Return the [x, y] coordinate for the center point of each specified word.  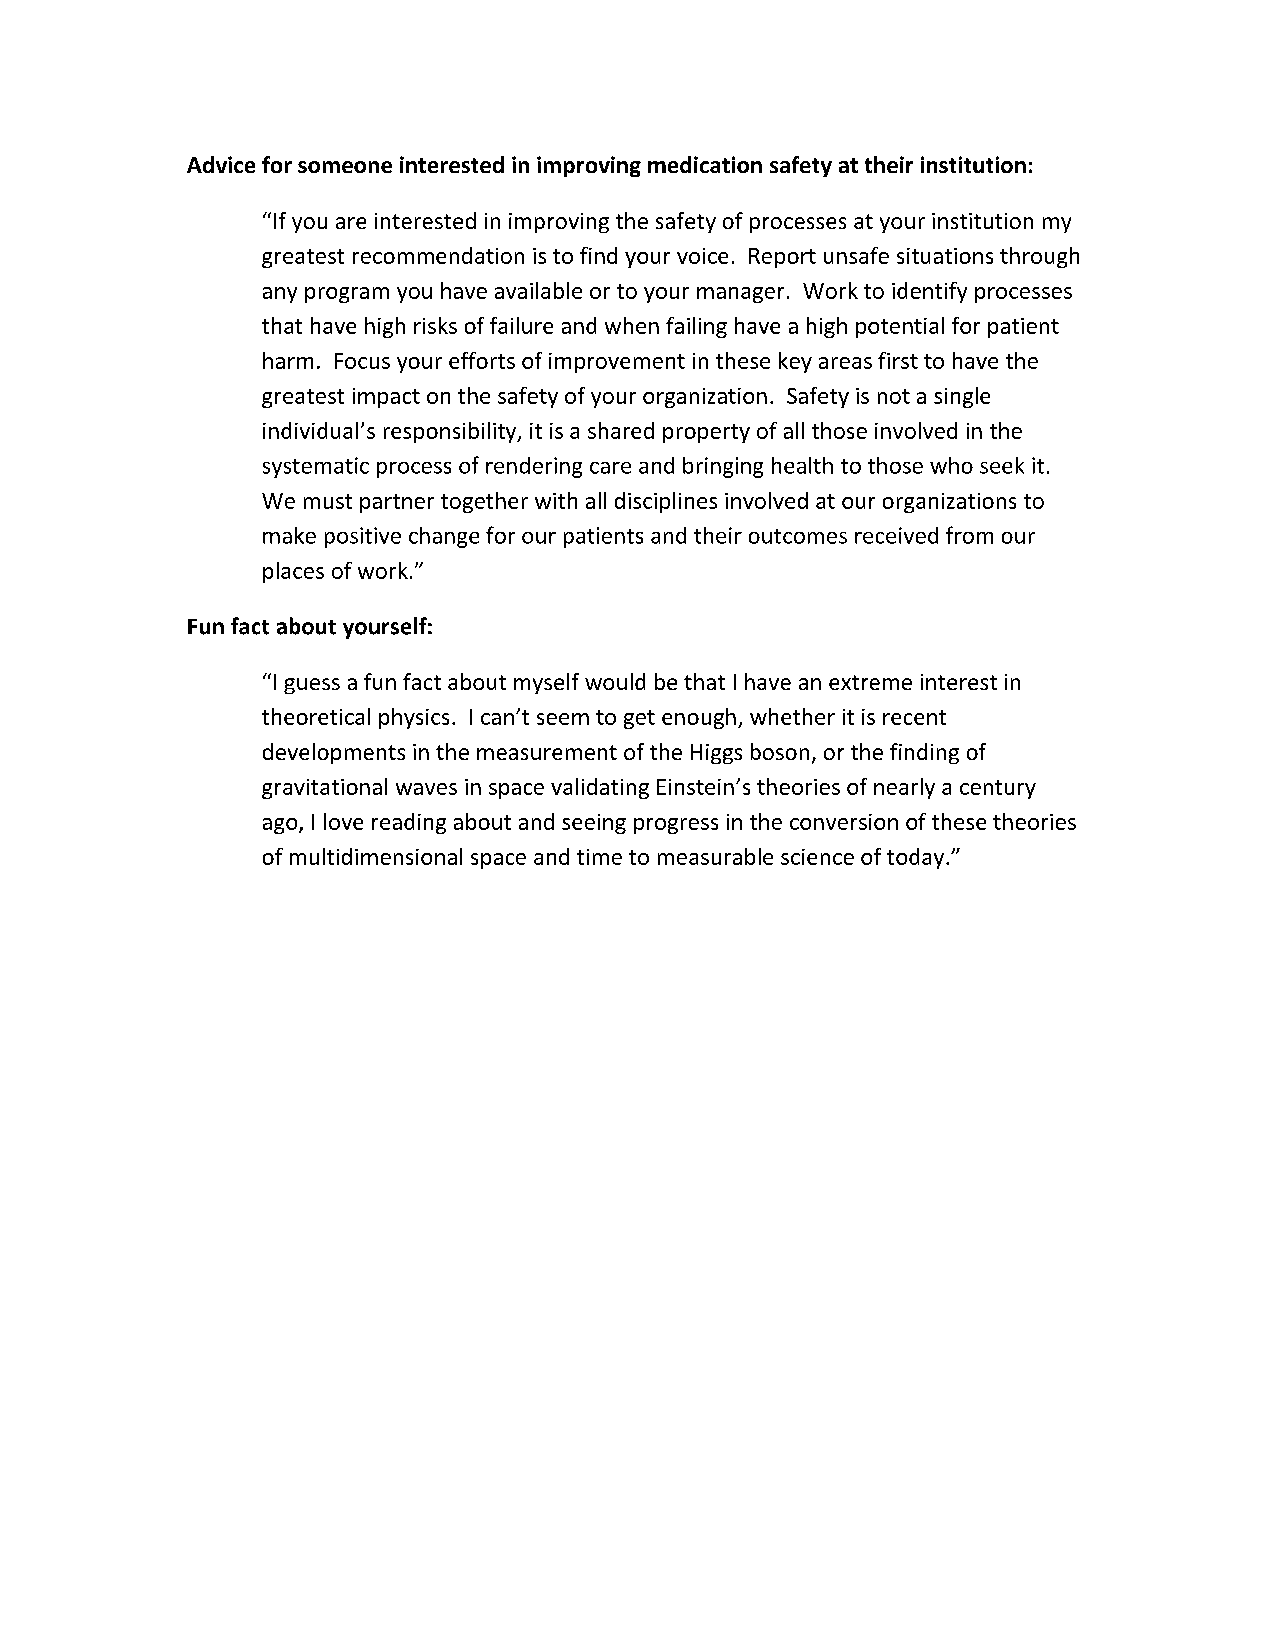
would [615, 681]
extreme [870, 682]
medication [705, 164]
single [962, 397]
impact [386, 398]
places [293, 572]
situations [945, 256]
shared [621, 430]
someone [345, 167]
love [343, 821]
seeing [594, 824]
